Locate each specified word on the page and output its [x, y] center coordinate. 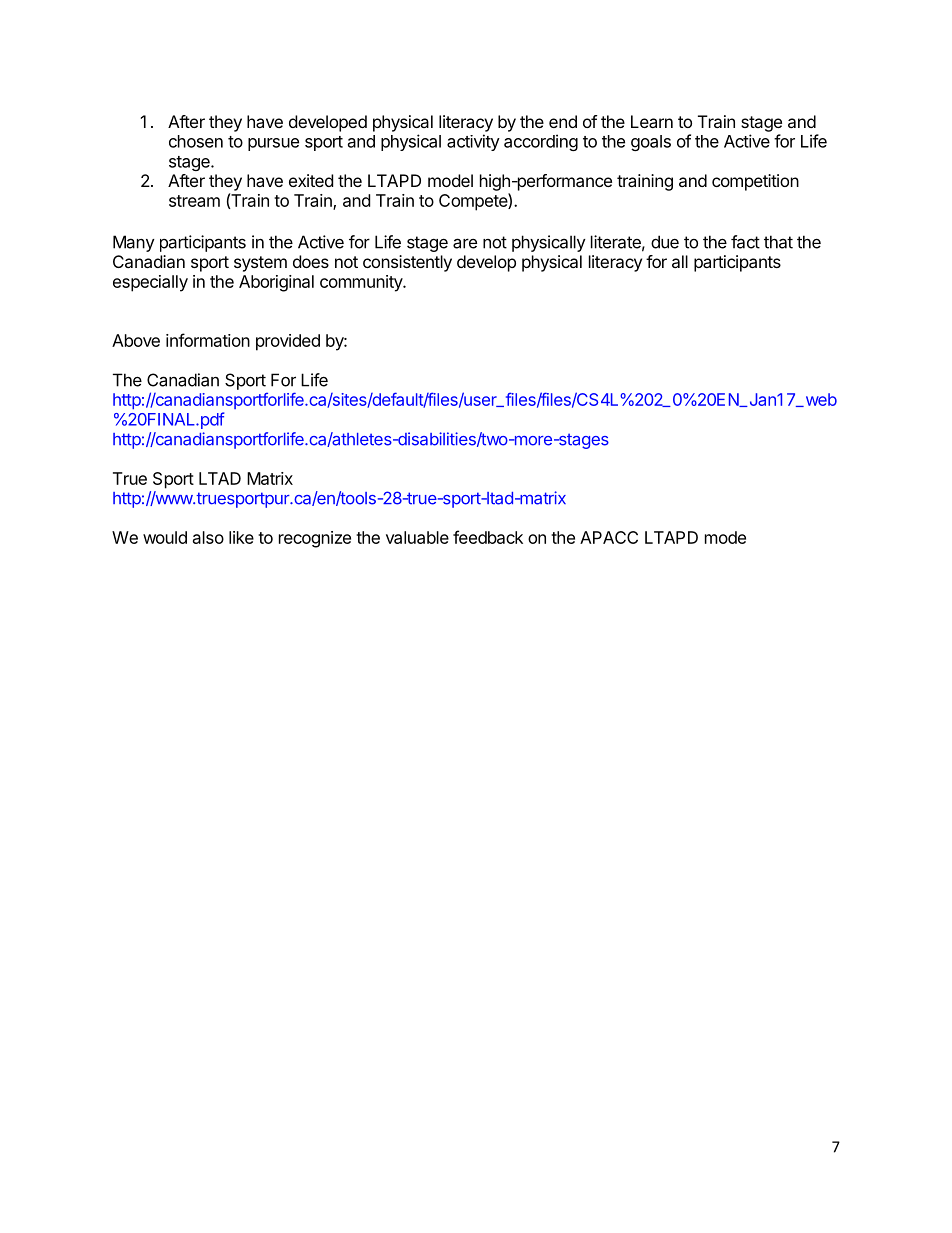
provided [288, 342]
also [208, 537]
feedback [488, 537]
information [208, 340]
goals [651, 143]
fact [745, 242]
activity [473, 142]
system [260, 264]
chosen [196, 141]
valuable [417, 537]
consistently [407, 263]
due [665, 242]
